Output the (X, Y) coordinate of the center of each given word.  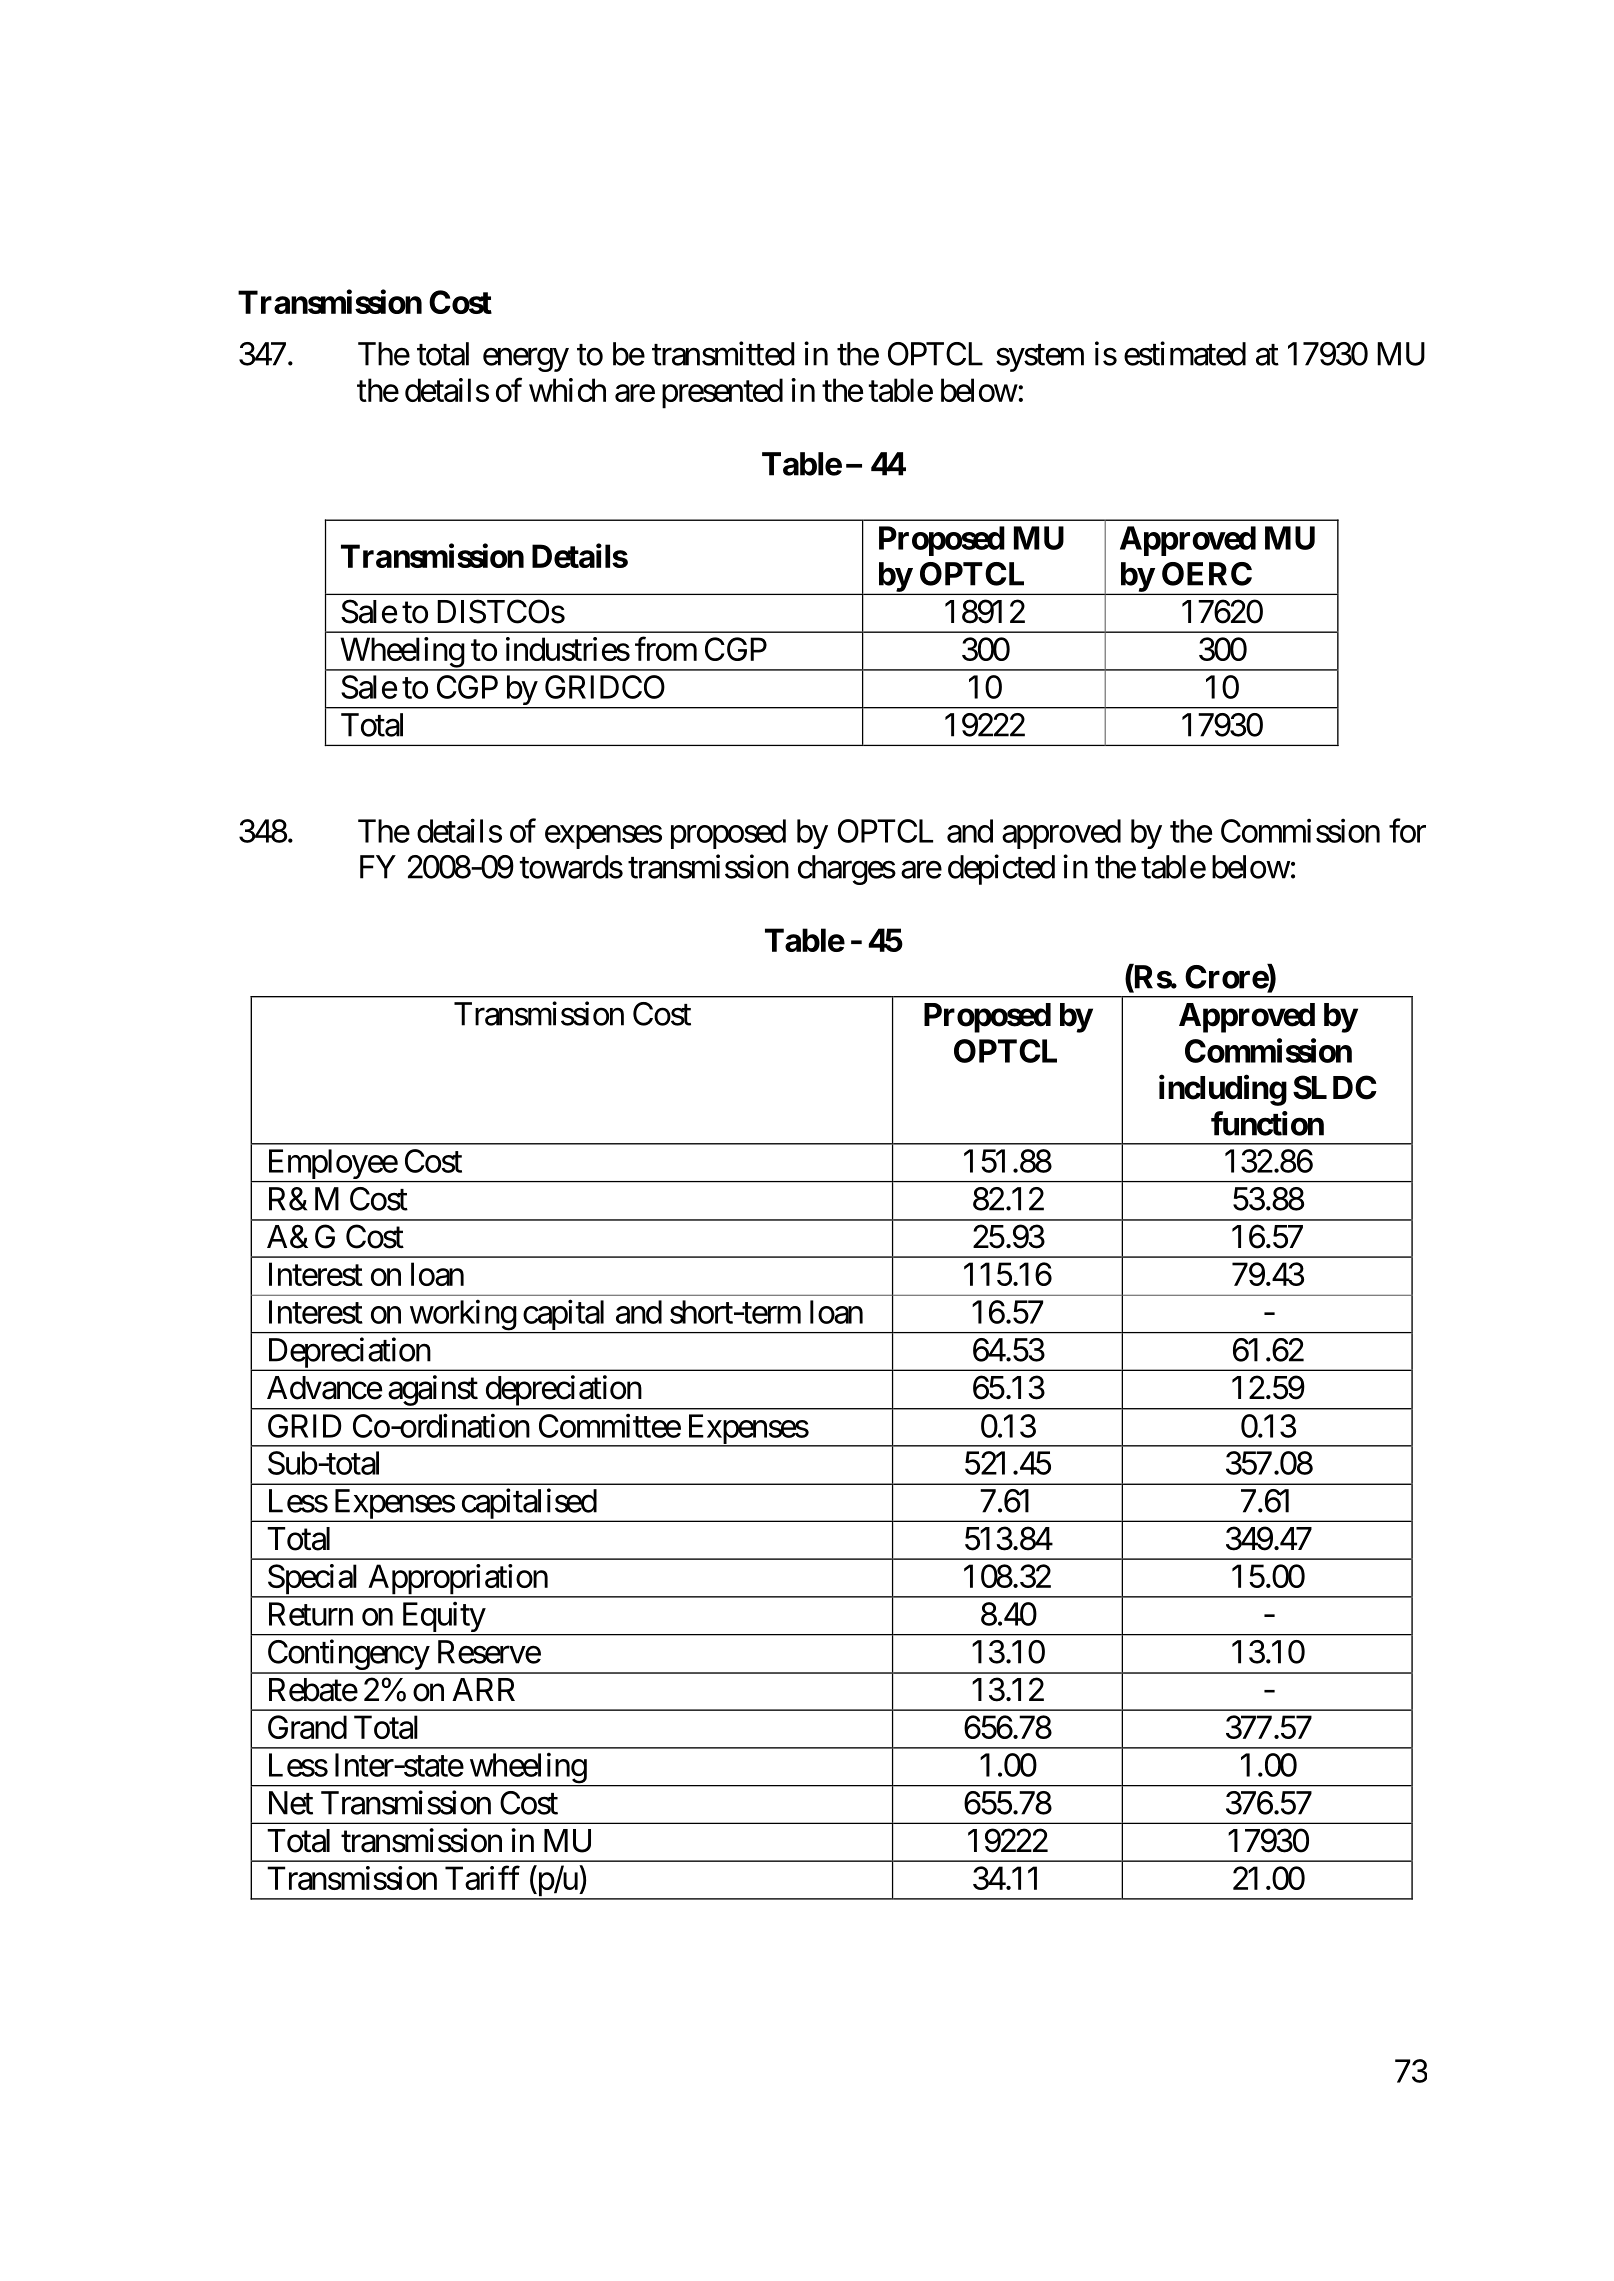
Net (291, 1803)
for (1407, 830)
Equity (442, 1618)
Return (311, 1614)
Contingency (347, 1656)
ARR (483, 1689)
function (1267, 1123)
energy (526, 360)
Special (313, 1580)
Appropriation (457, 1580)
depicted (1001, 869)
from (666, 649)
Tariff (482, 1878)
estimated (1185, 353)
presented (722, 393)
